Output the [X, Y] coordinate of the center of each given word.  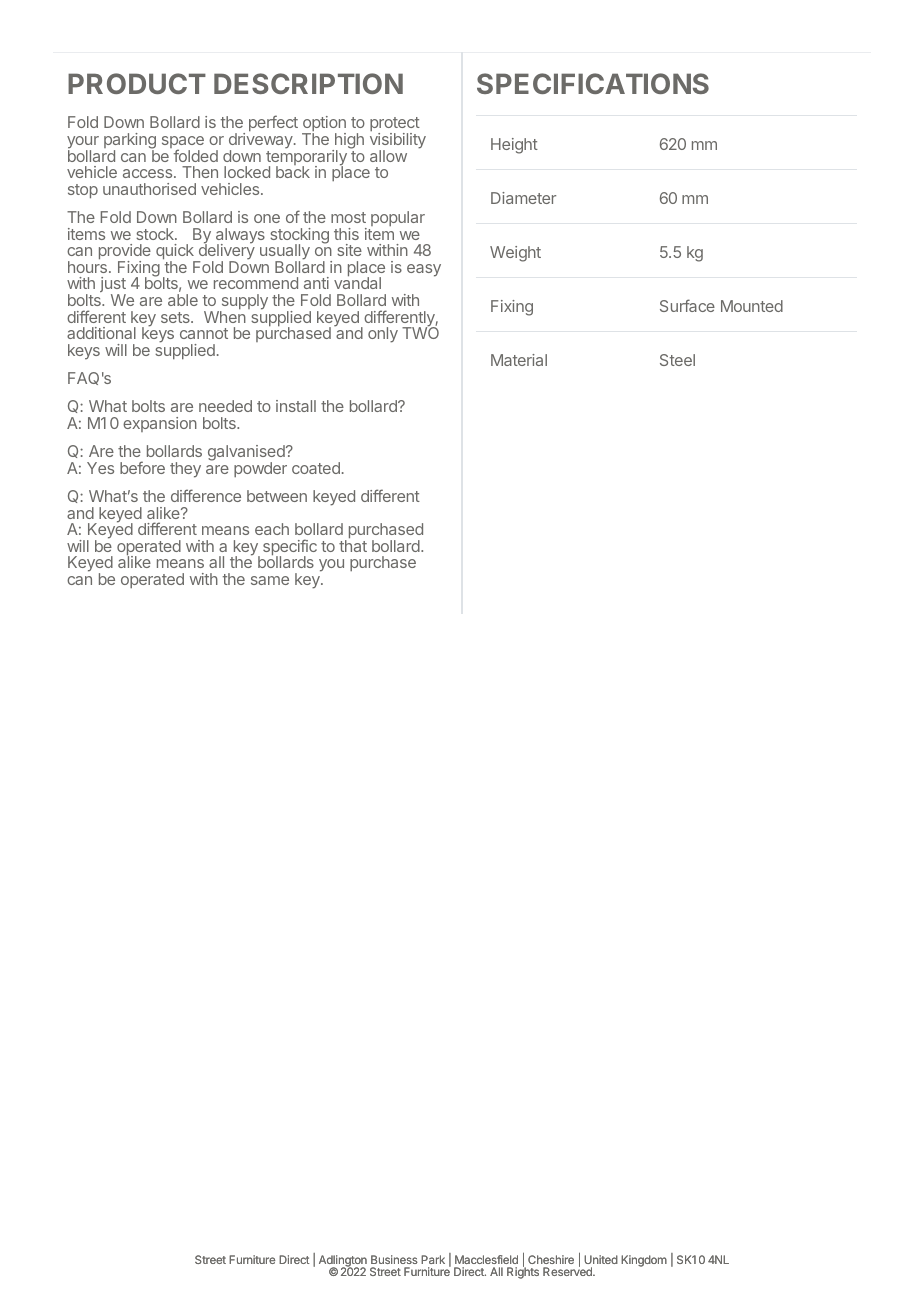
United [601, 1259]
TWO [420, 332]
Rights [523, 1272]
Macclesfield [486, 1259]
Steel [677, 360]
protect [395, 126]
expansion [160, 424]
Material [519, 360]
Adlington [343, 1262]
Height [514, 146]
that [353, 545]
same [270, 580]
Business [394, 1259]
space [183, 143]
